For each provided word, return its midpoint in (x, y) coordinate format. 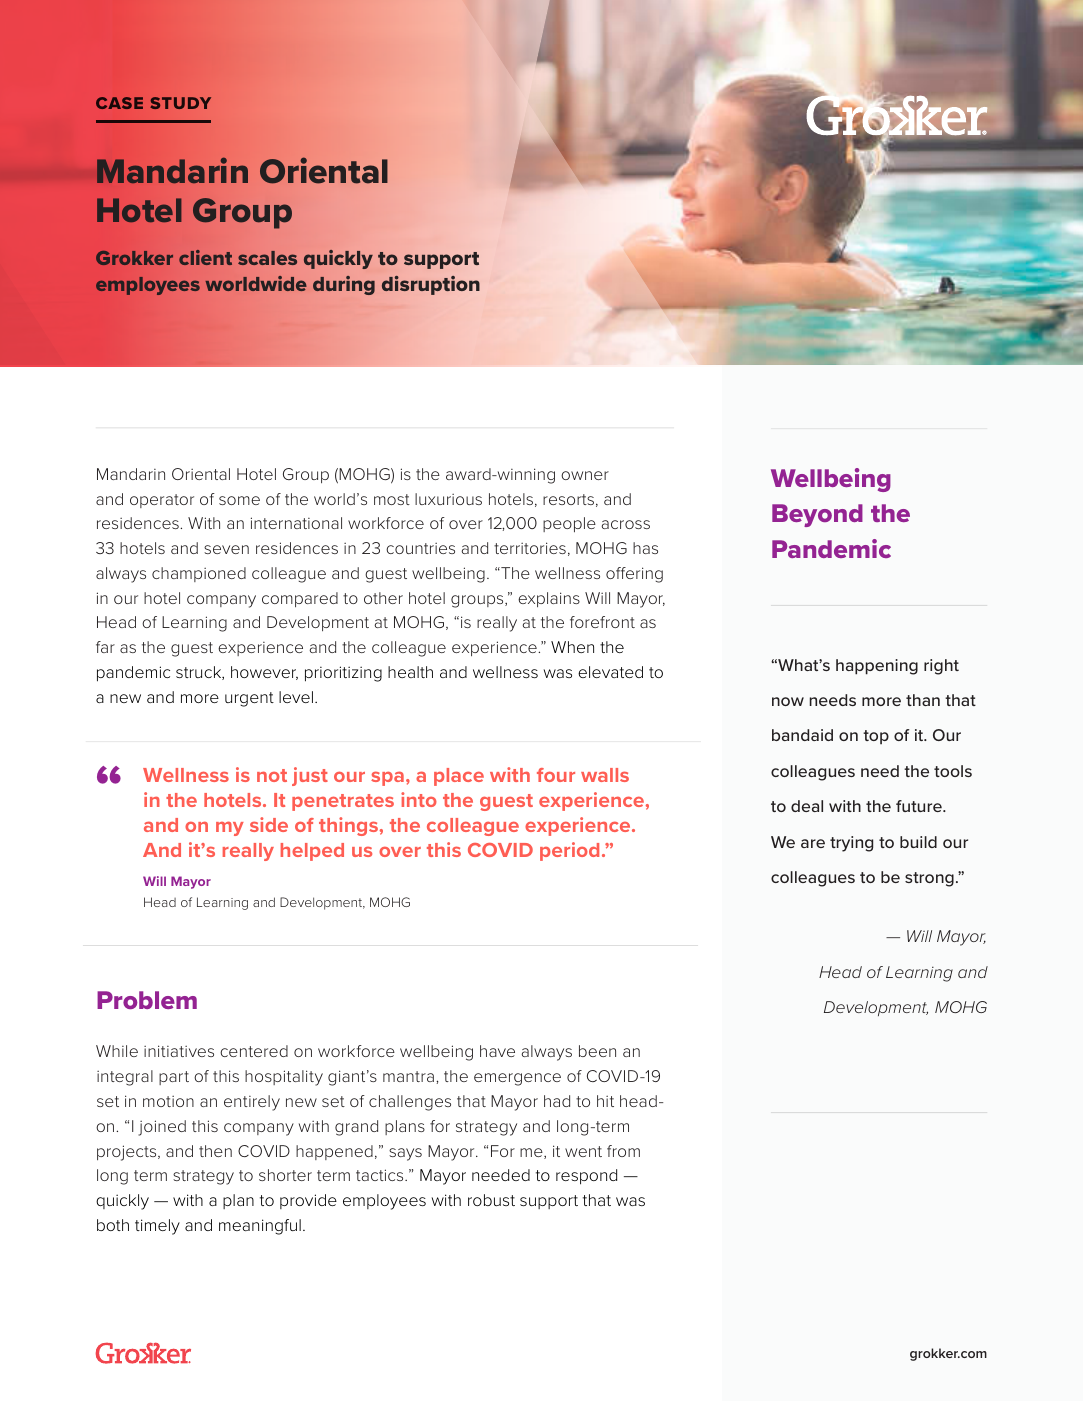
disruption (431, 285)
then (215, 1151)
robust (491, 1200)
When (572, 647)
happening (877, 667)
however (264, 673)
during (344, 285)
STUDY (180, 103)
